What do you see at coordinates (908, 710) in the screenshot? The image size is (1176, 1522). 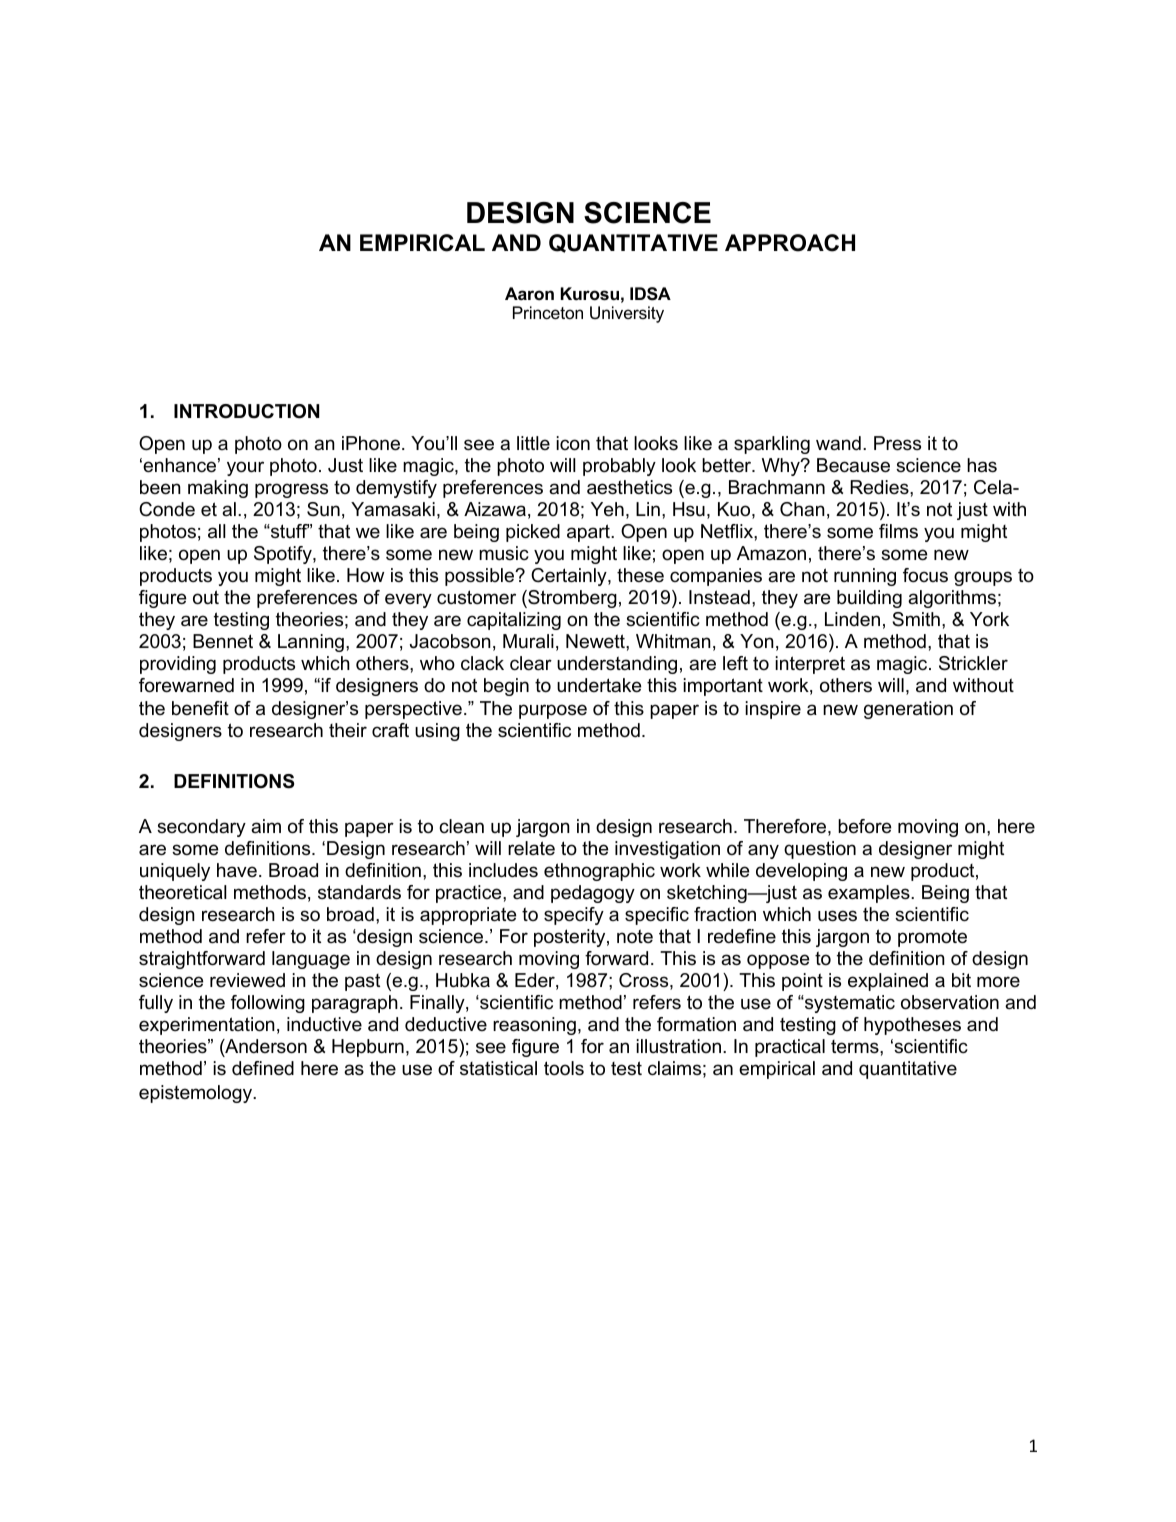 I see `generation` at bounding box center [908, 710].
